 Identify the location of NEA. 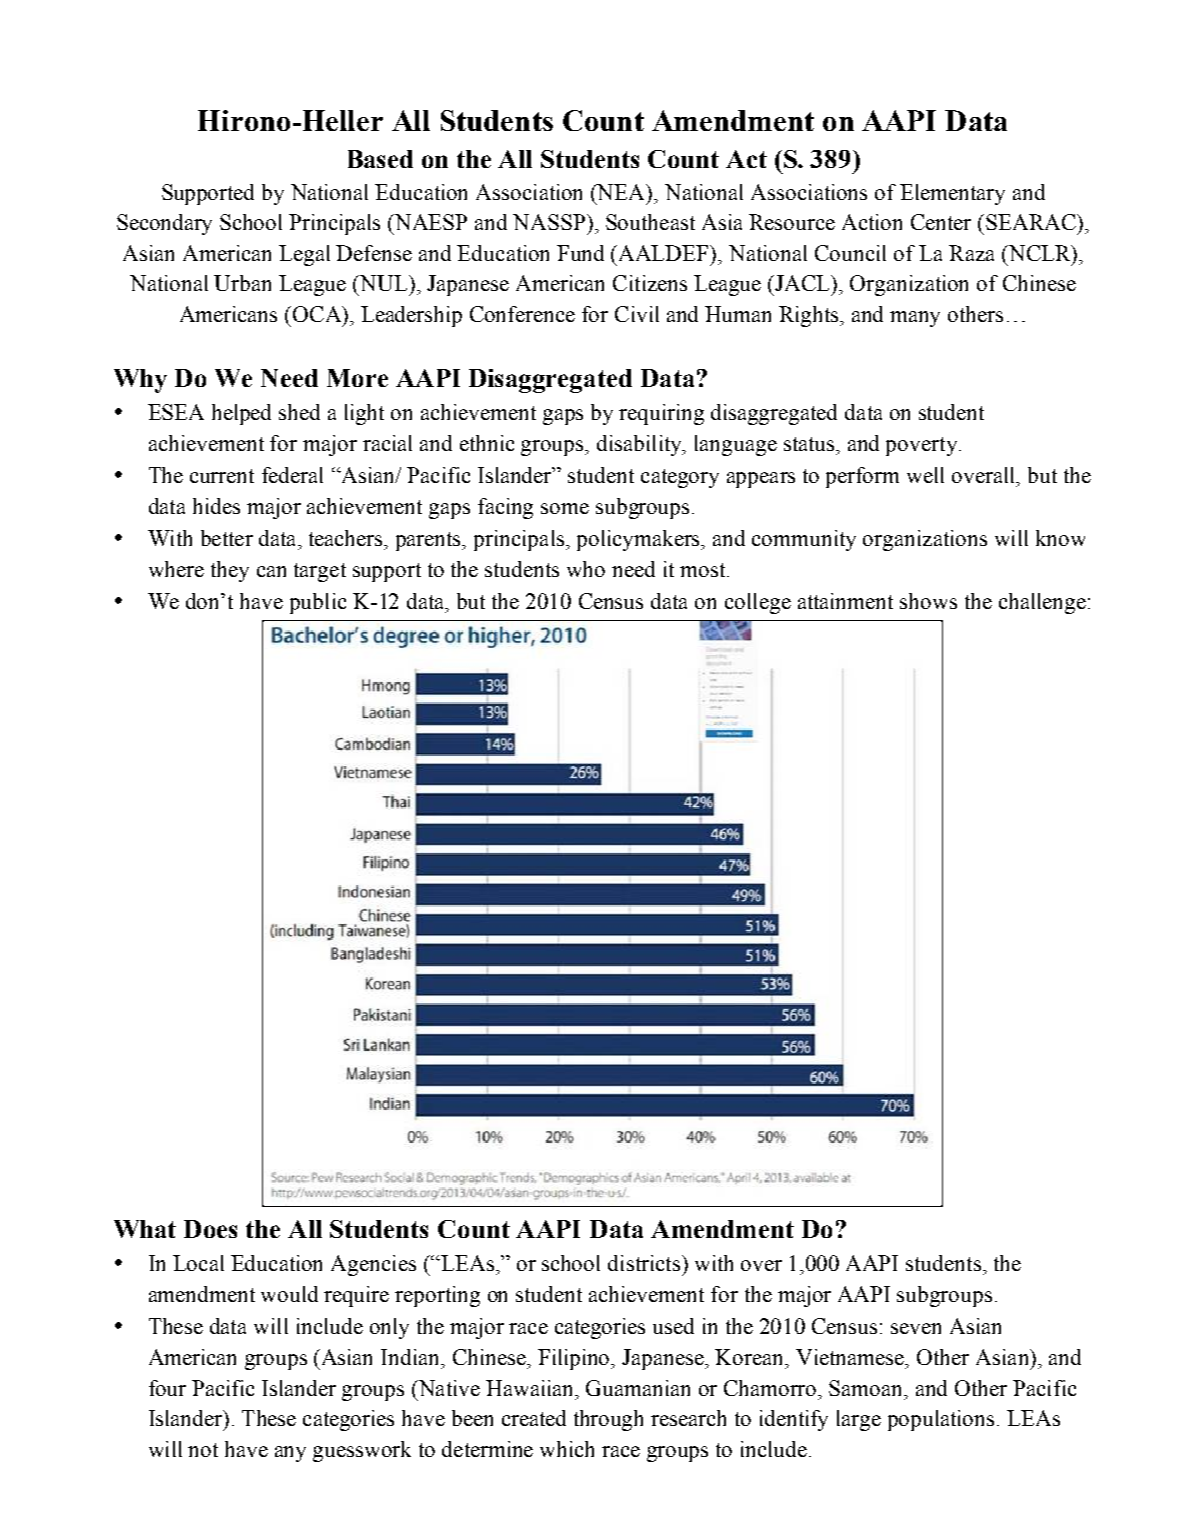
(622, 192).
